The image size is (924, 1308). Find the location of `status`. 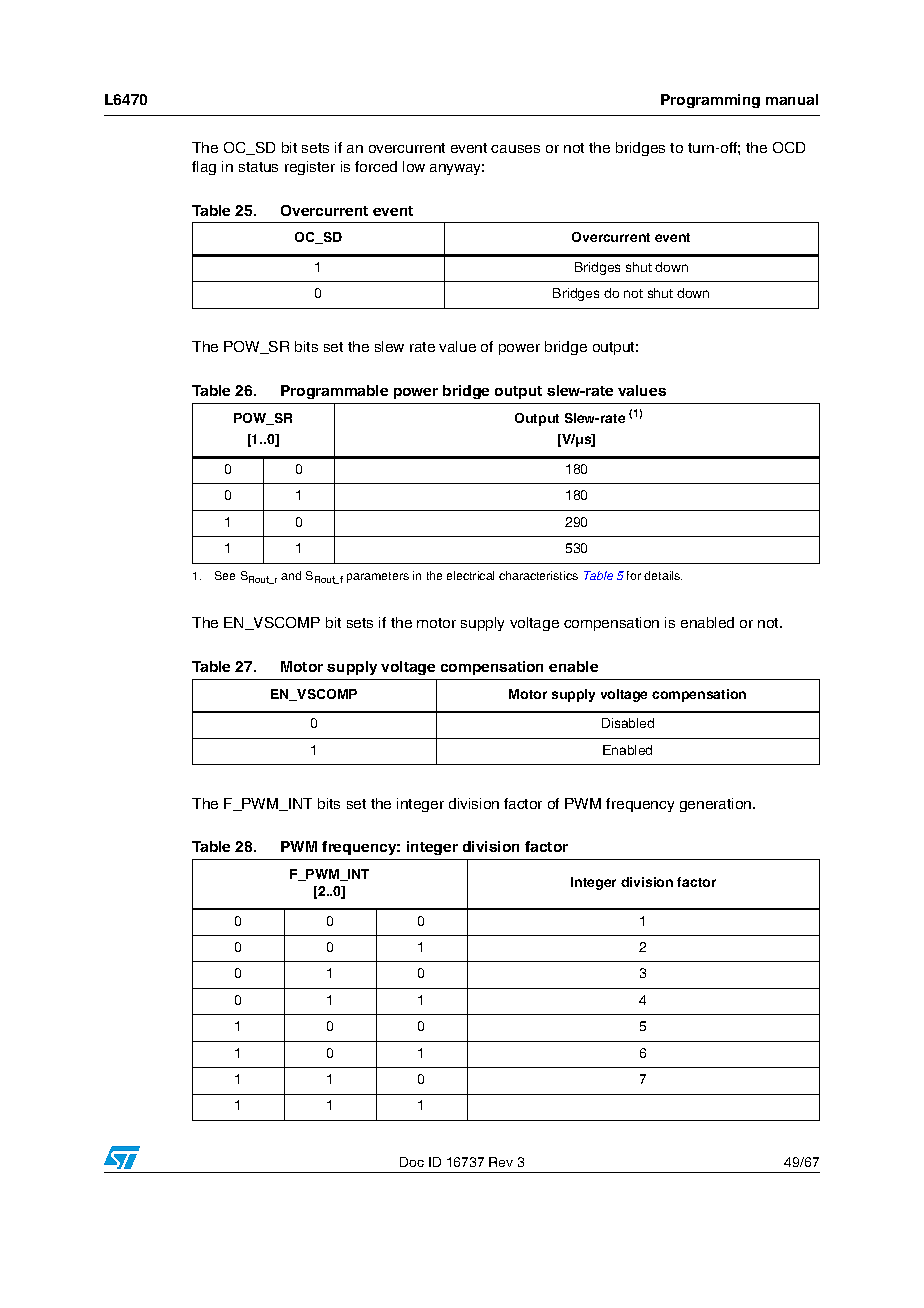

status is located at coordinates (258, 167).
